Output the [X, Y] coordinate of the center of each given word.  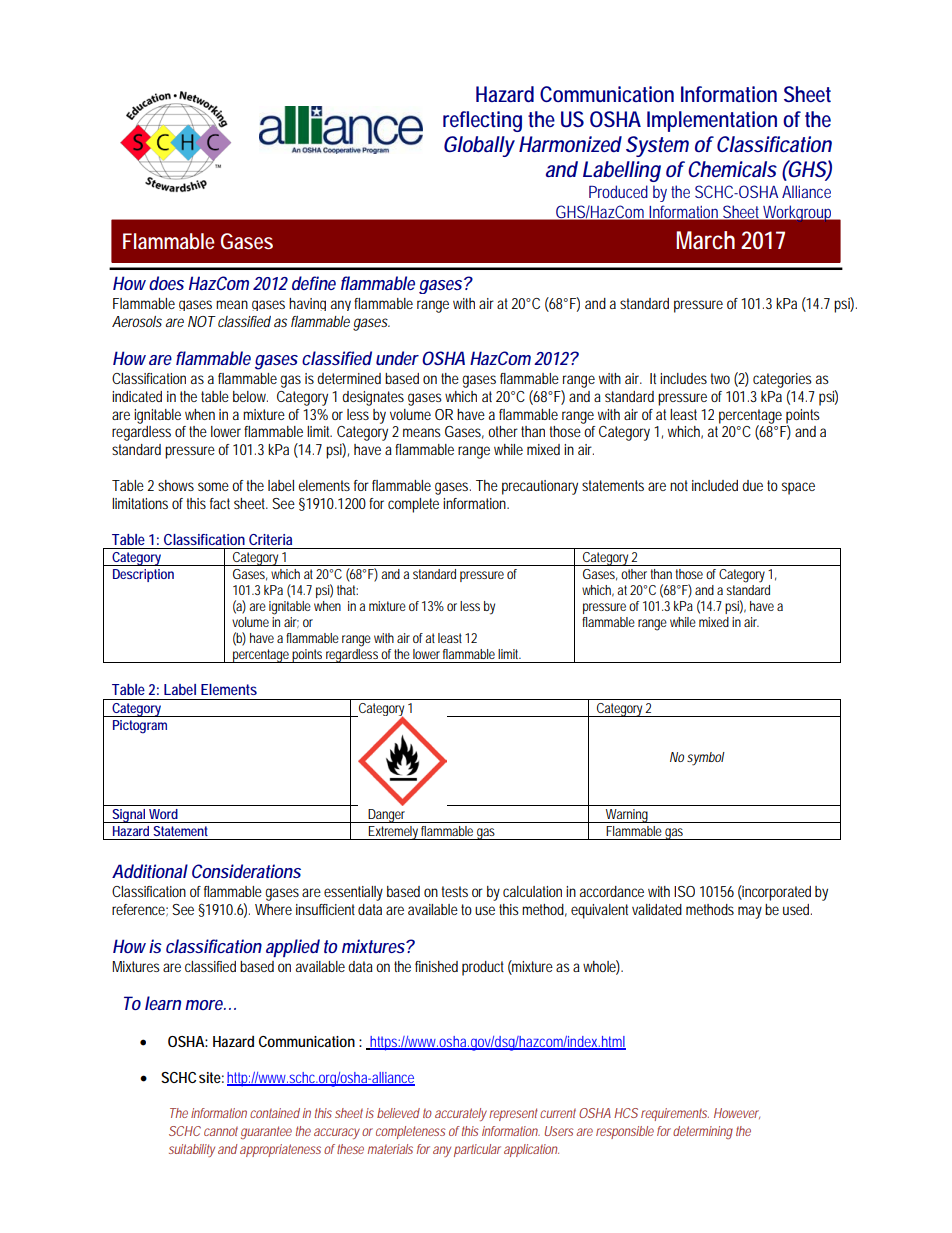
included [715, 485]
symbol [706, 759]
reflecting [482, 121]
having [307, 304]
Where [273, 909]
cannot [221, 1131]
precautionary [540, 487]
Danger [387, 816]
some [213, 486]
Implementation [712, 121]
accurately [461, 1114]
